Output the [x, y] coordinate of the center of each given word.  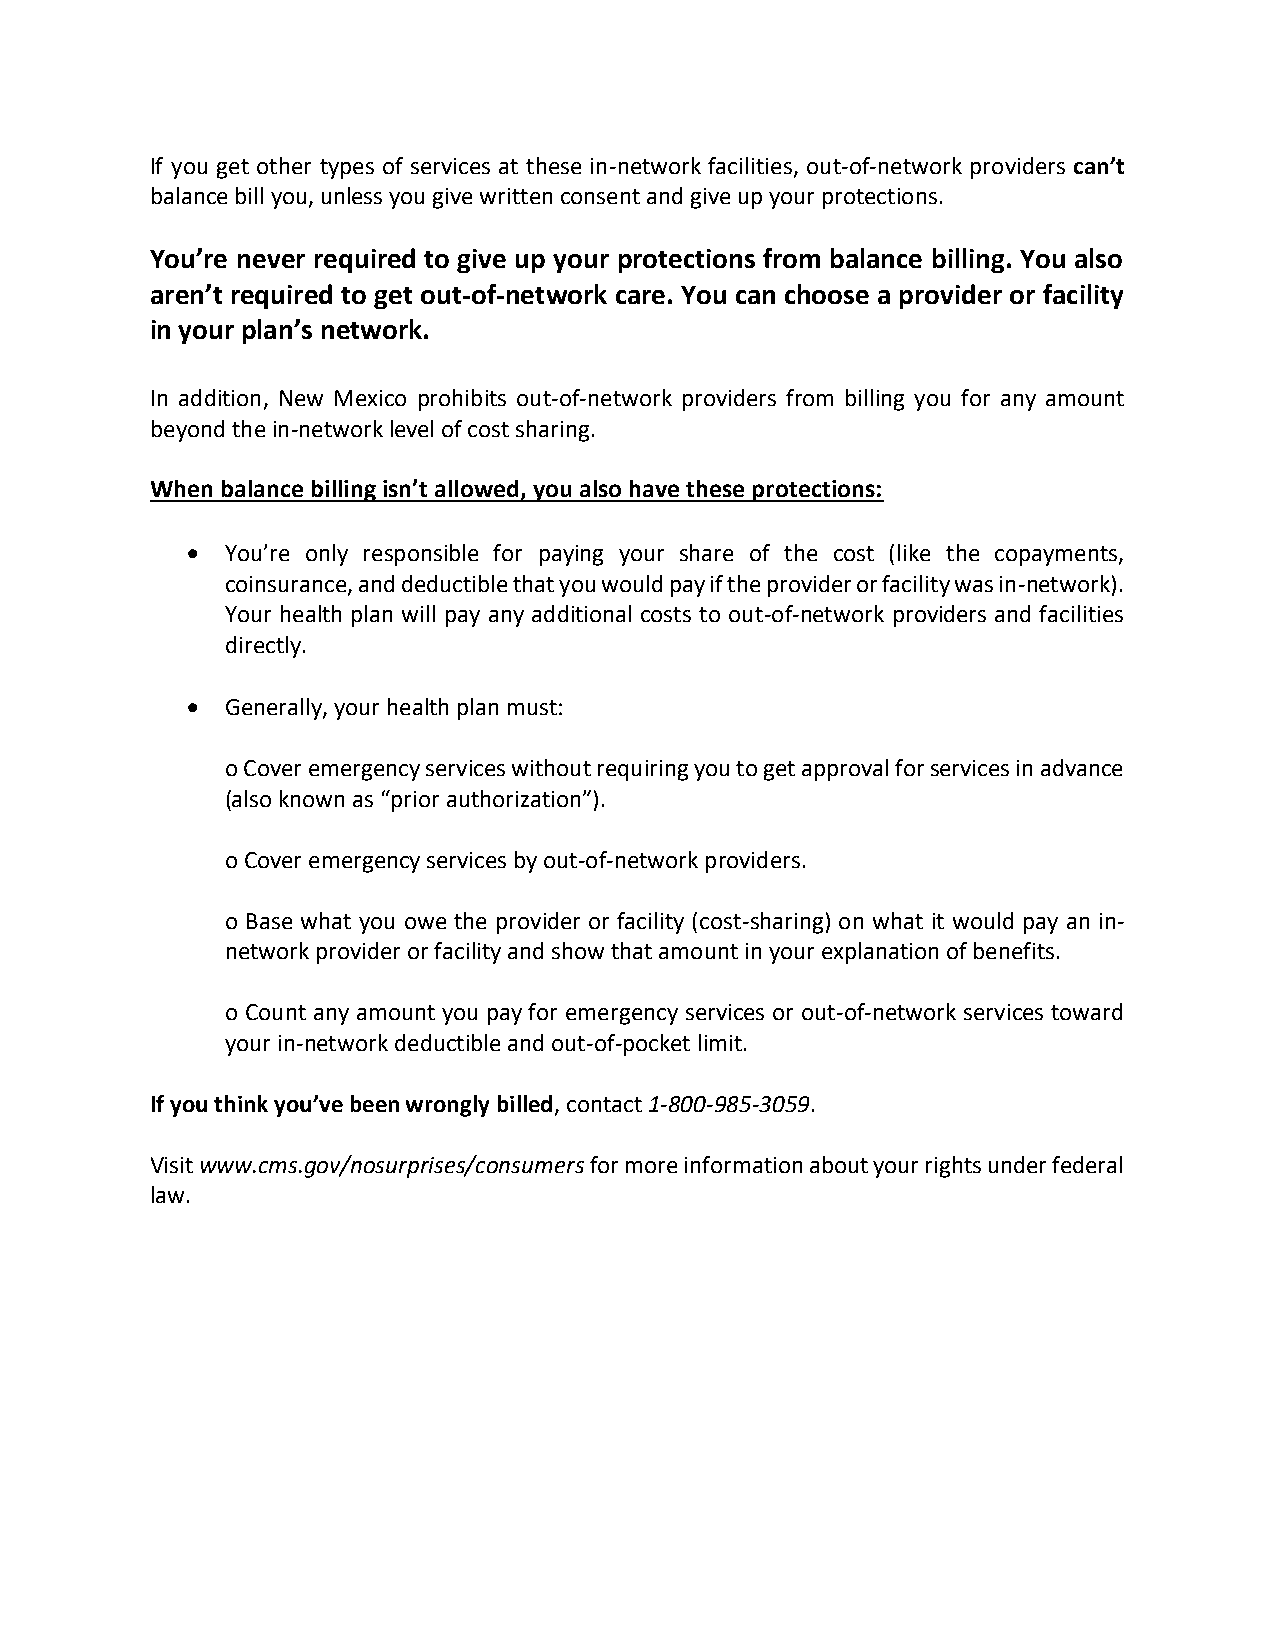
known [312, 798]
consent [600, 196]
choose [827, 294]
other [284, 165]
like [914, 552]
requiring [643, 770]
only [327, 555]
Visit [172, 1165]
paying [571, 555]
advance [1081, 767]
